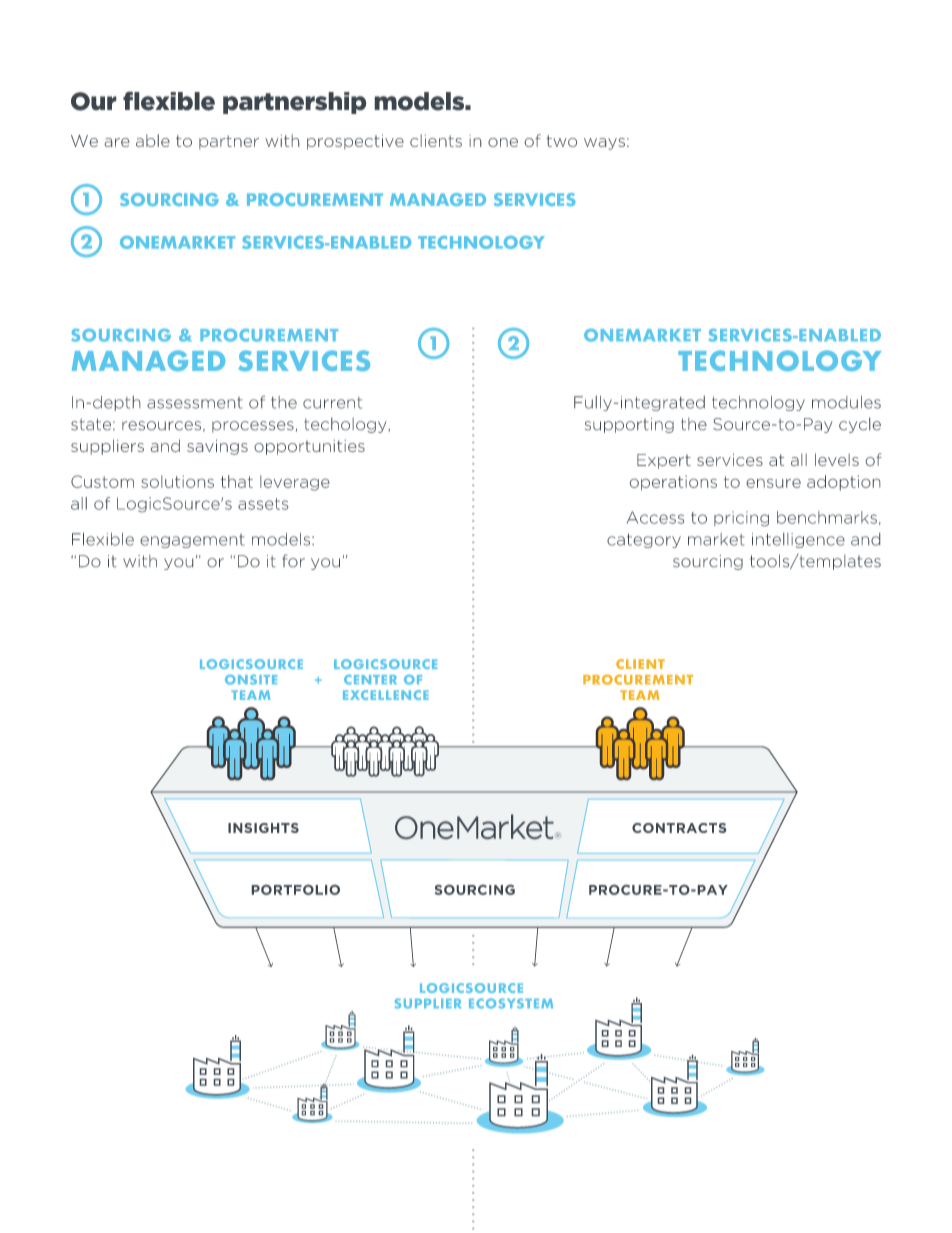 This document has height=1233, width=952. What do you see at coordinates (604, 144) in the document?
I see `ways` at bounding box center [604, 144].
